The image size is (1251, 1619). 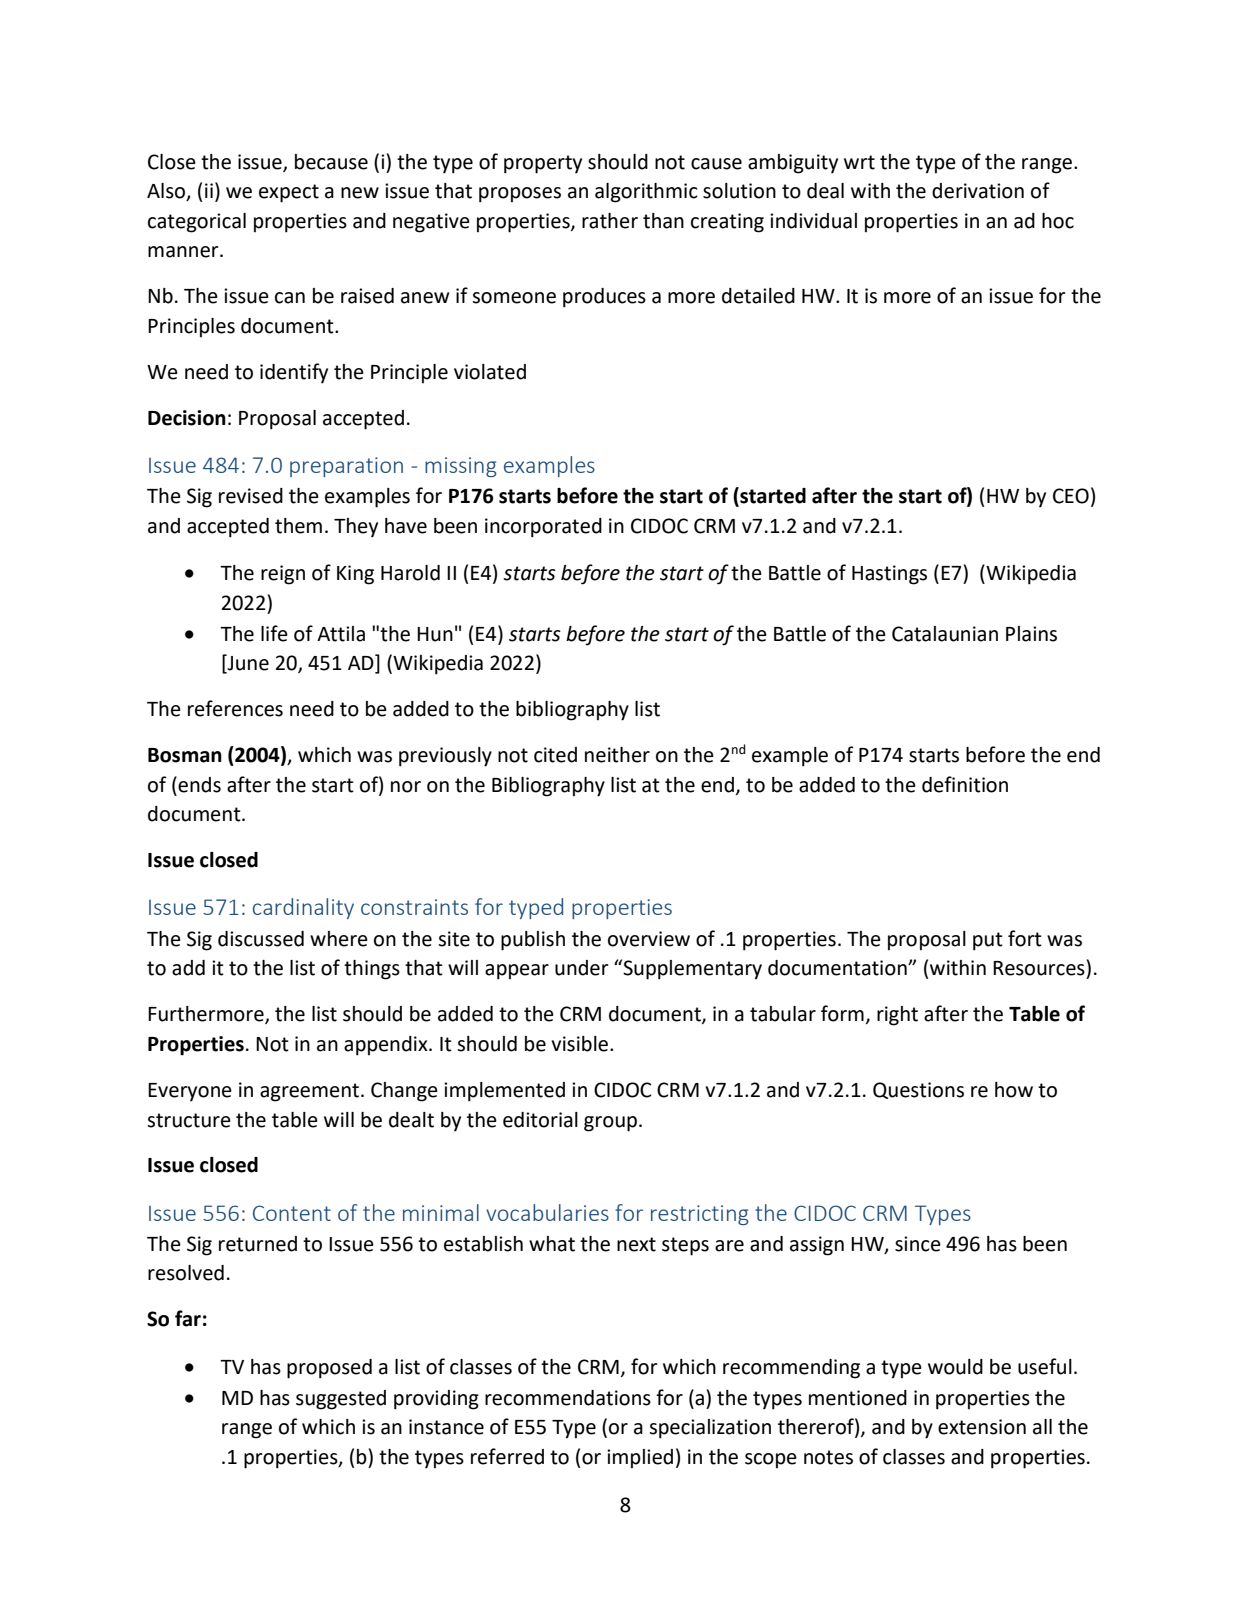 I want to click on definition, so click(x=965, y=784).
